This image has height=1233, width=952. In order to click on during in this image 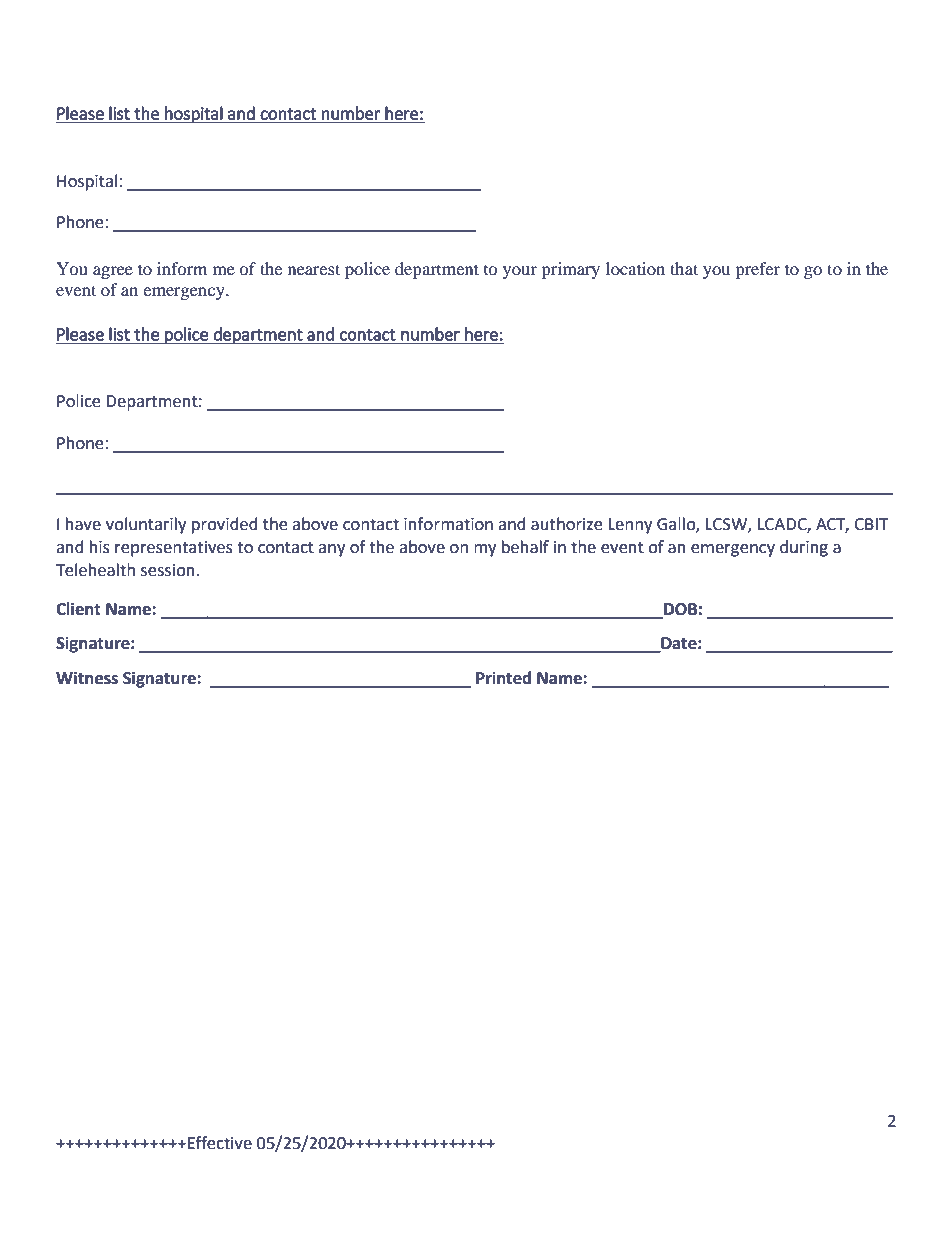, I will do `click(804, 548)`.
